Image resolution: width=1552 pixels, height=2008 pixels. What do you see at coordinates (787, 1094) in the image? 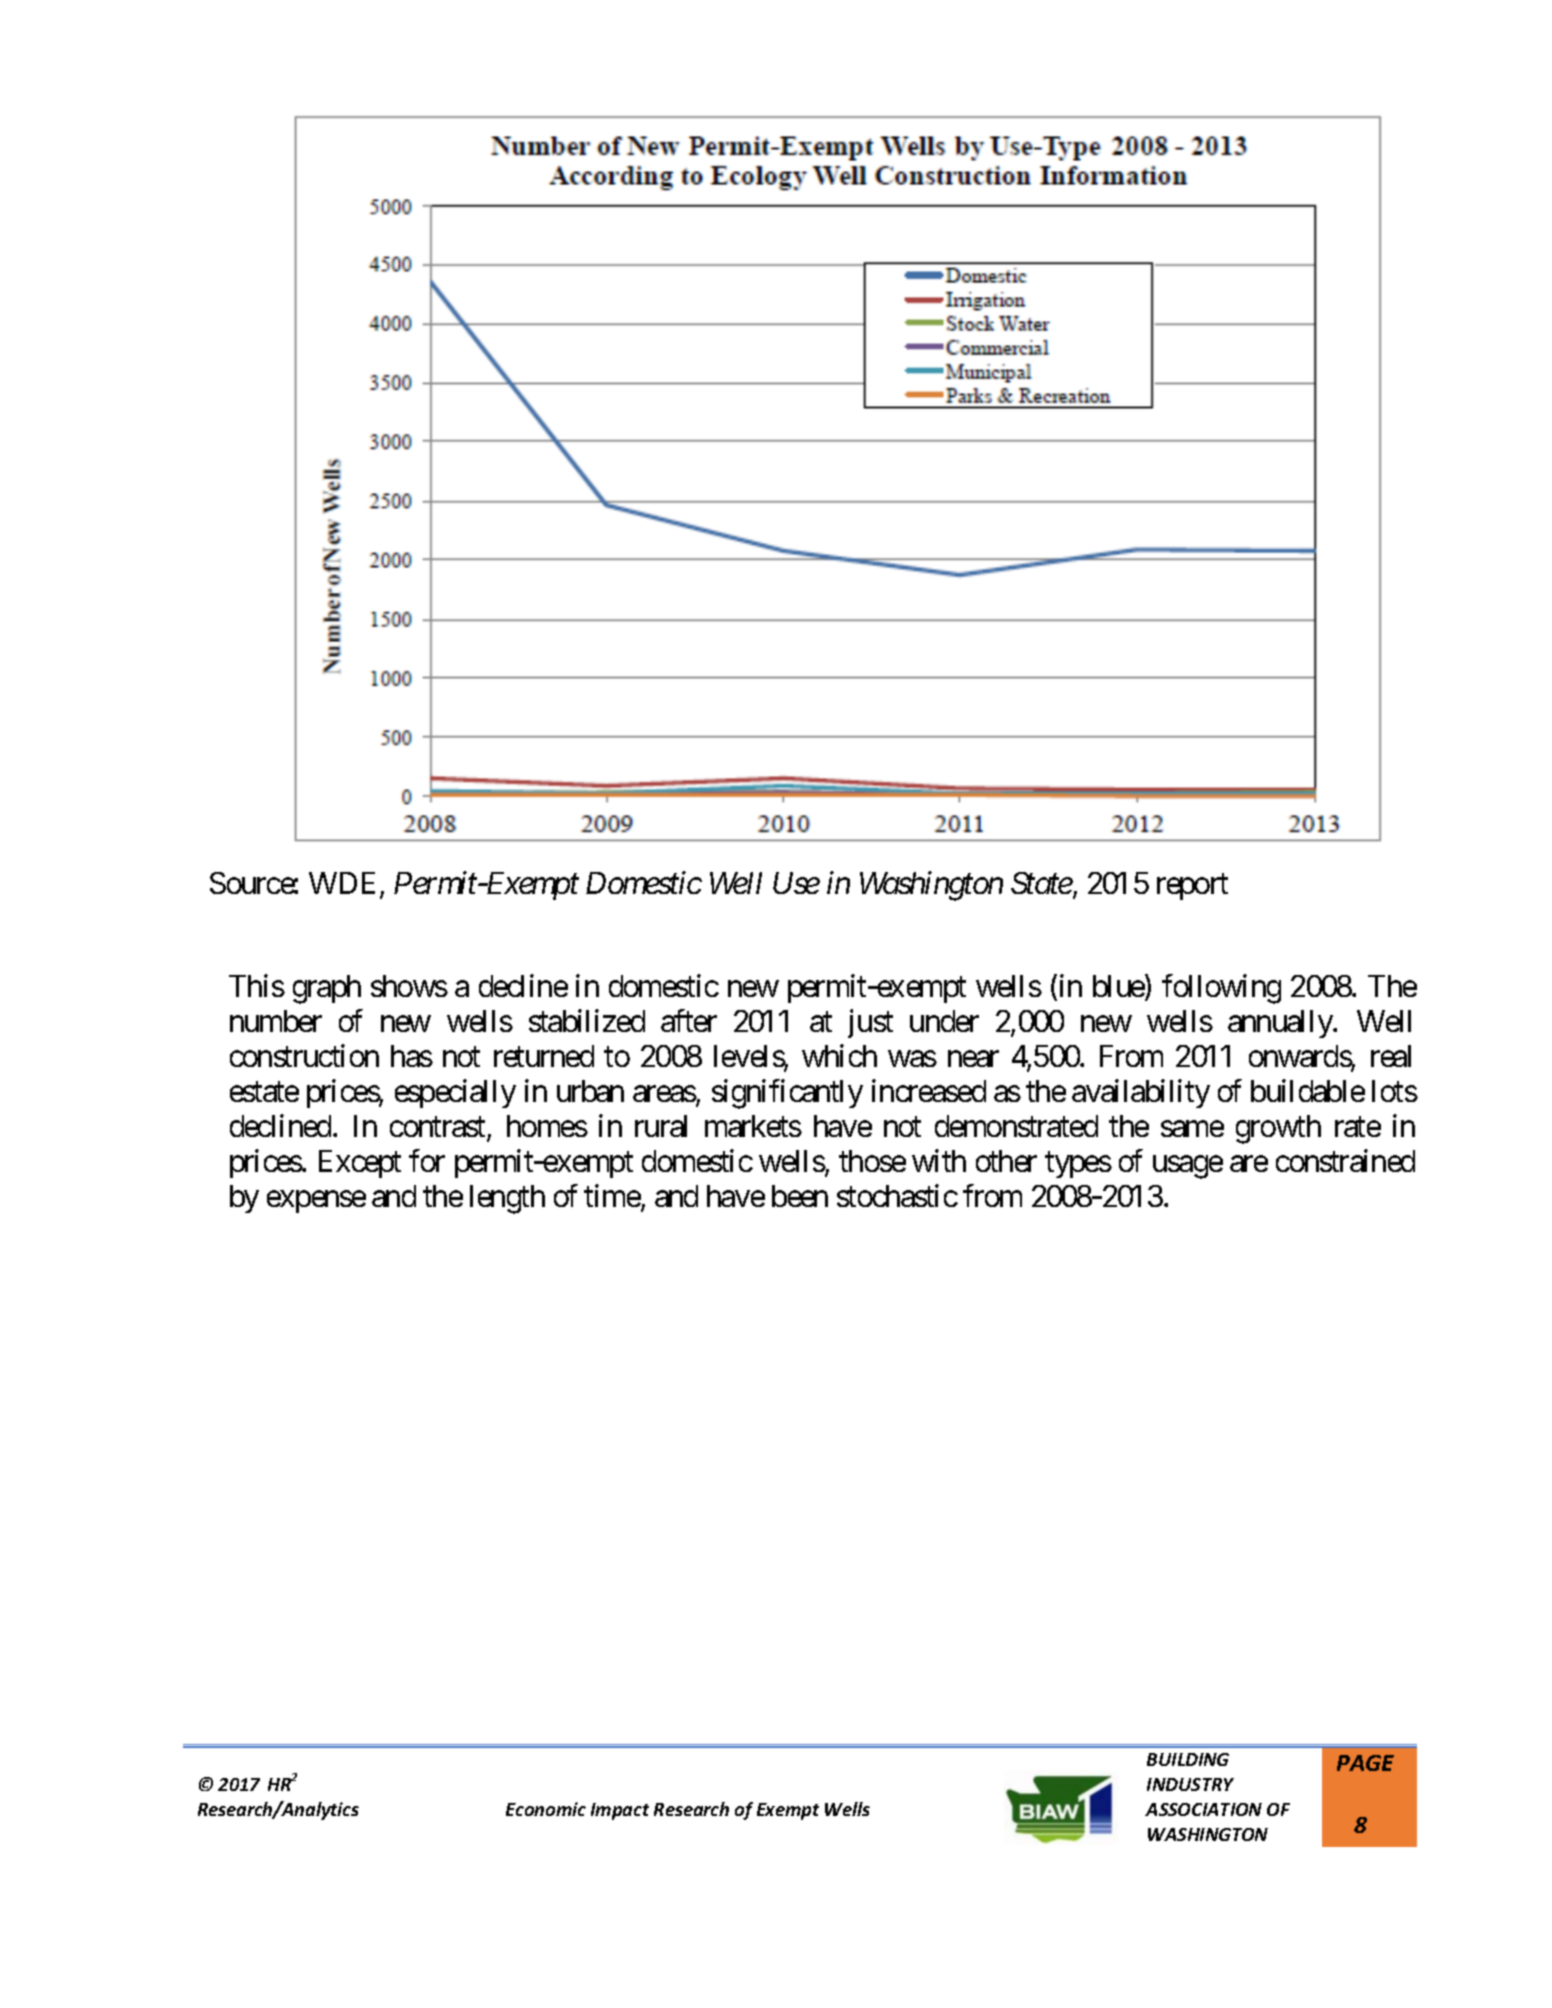
I see `significantly` at bounding box center [787, 1094].
